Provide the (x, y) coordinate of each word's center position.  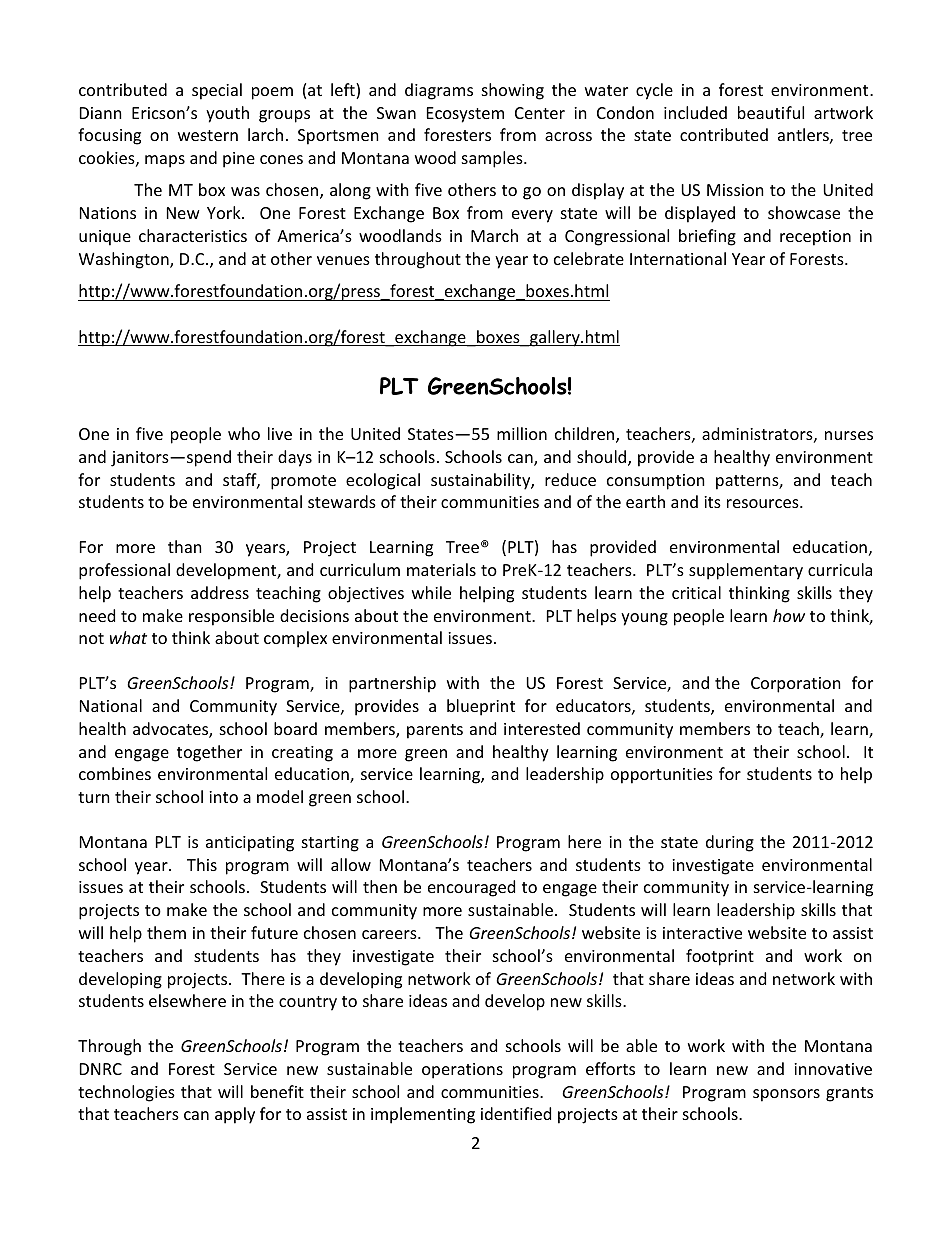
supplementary (746, 571)
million (522, 433)
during (730, 843)
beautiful (771, 112)
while (431, 592)
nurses (849, 435)
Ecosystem (465, 115)
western (208, 135)
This (202, 864)
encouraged (471, 888)
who (244, 433)
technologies (126, 1093)
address (220, 592)
